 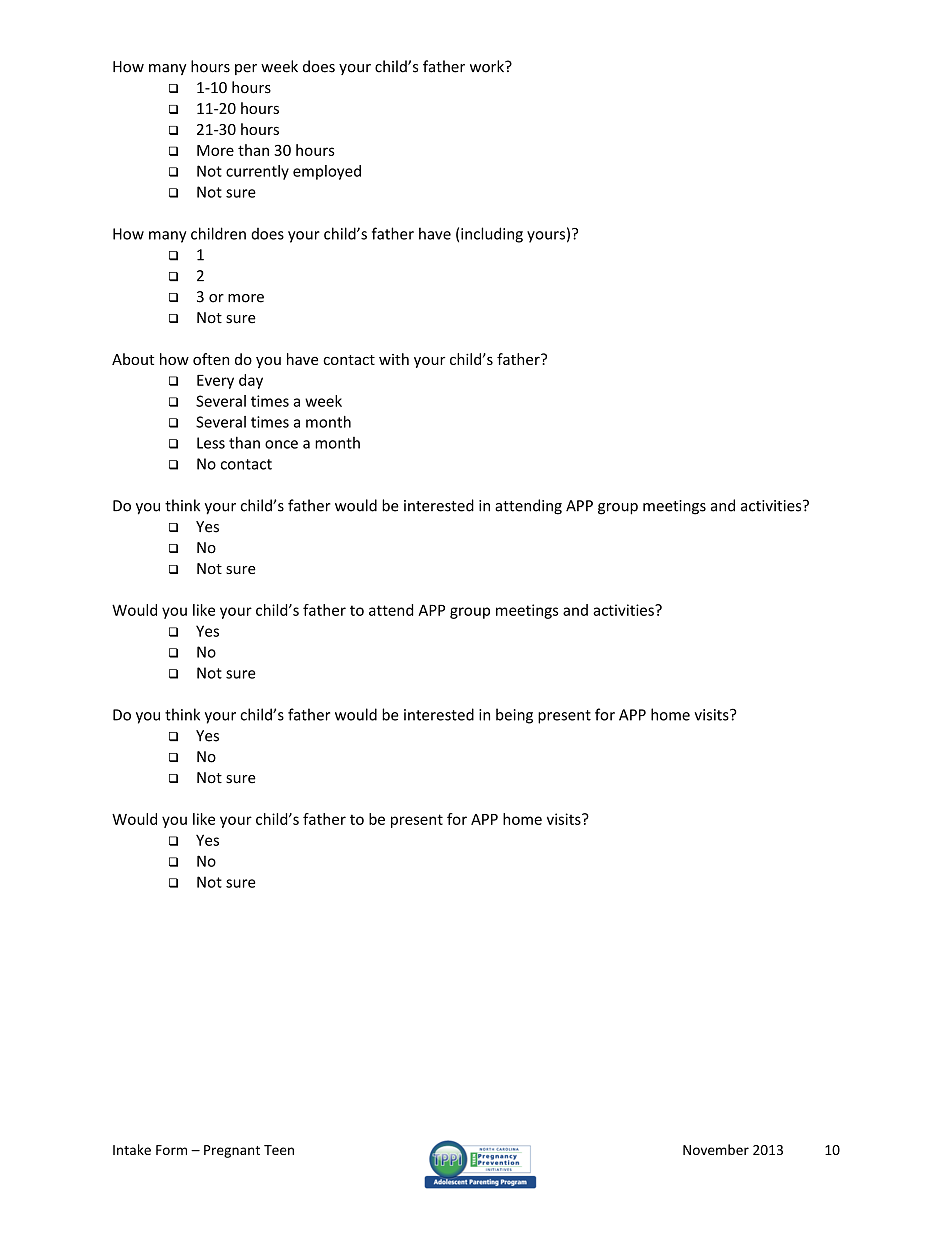 I want to click on November, so click(x=716, y=1149).
